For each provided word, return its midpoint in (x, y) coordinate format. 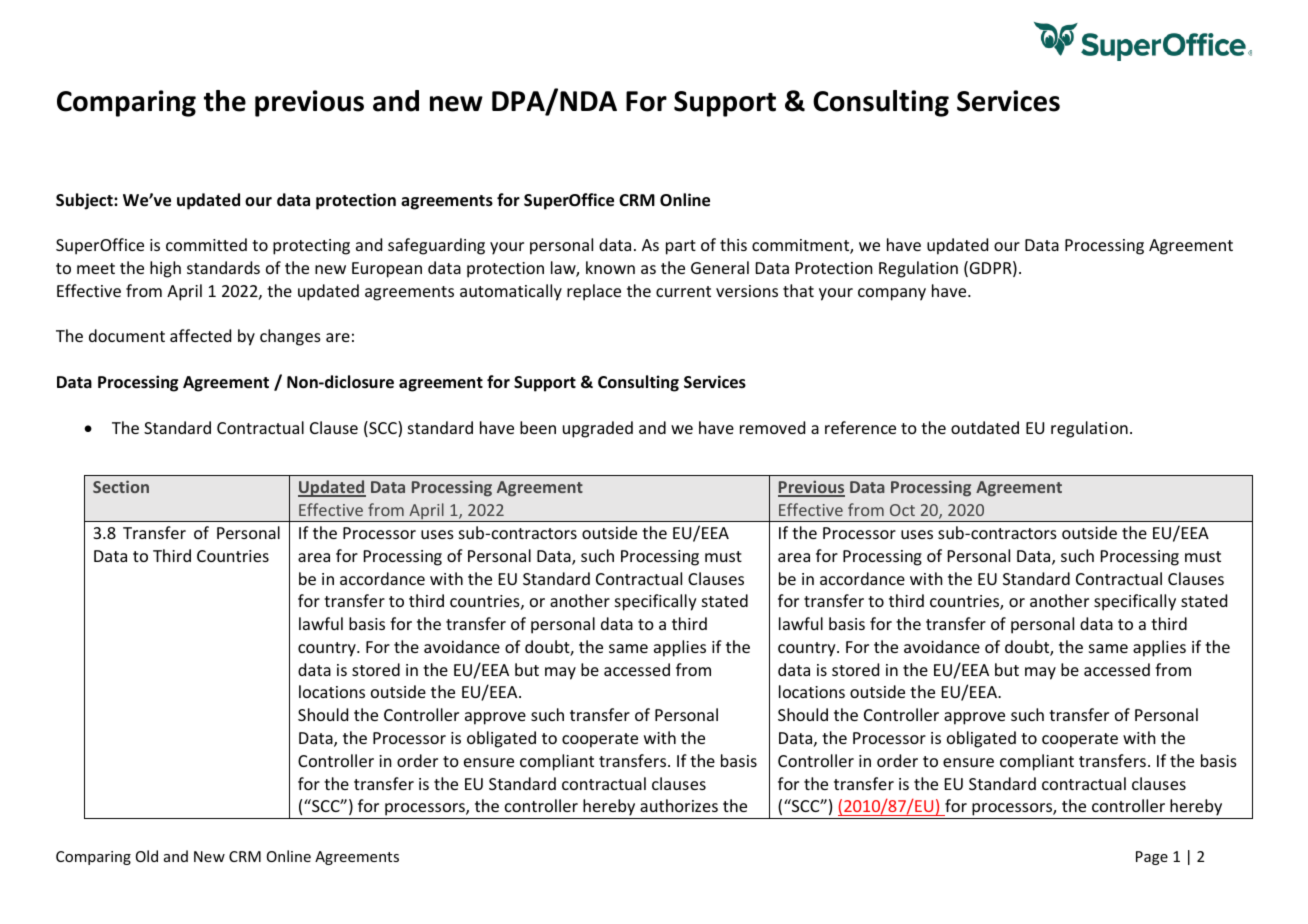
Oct (902, 510)
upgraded (598, 429)
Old (147, 856)
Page (1152, 858)
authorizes (679, 805)
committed (206, 244)
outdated (985, 427)
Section (121, 486)
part (681, 247)
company (892, 294)
